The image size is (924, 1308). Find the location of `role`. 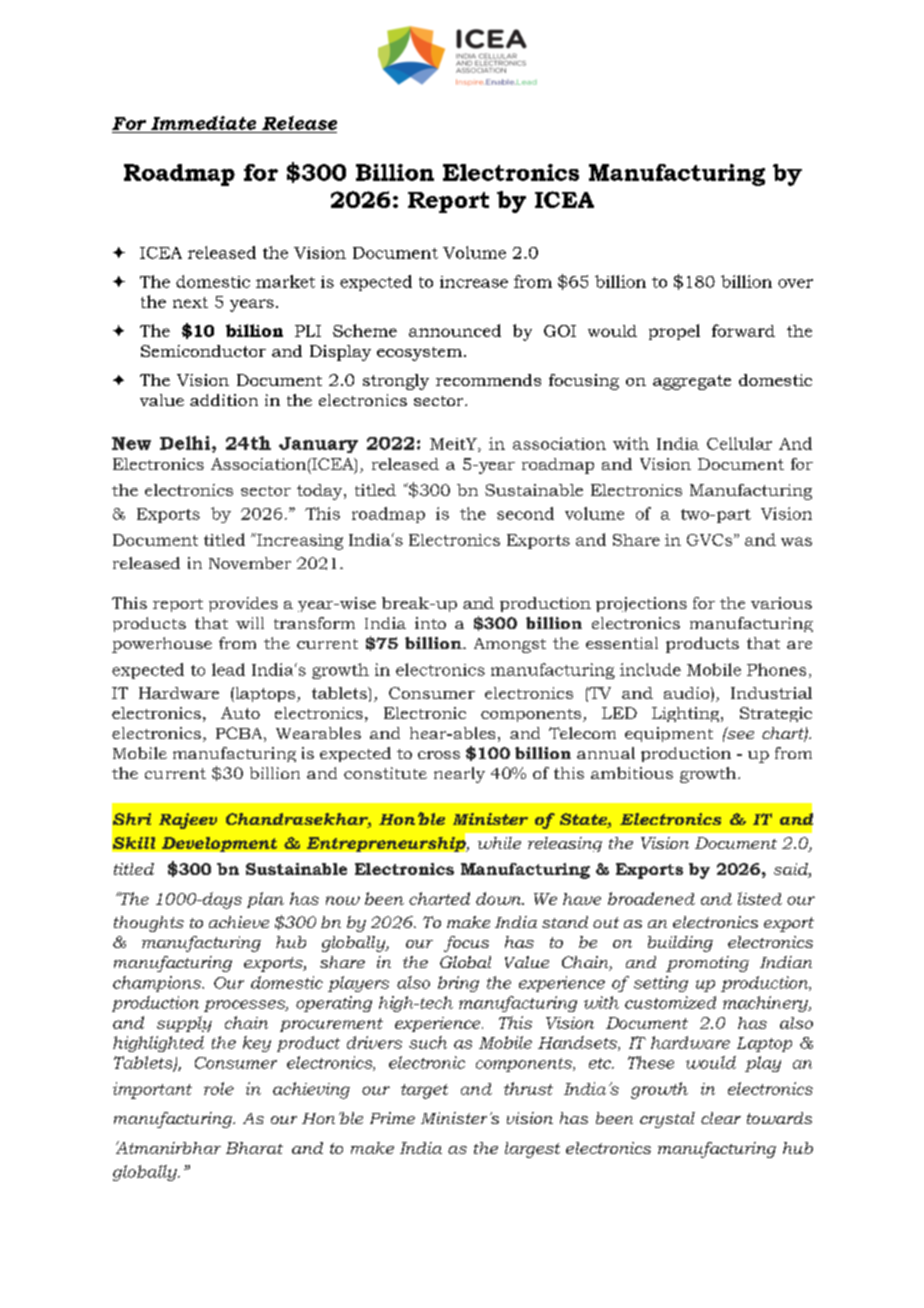

role is located at coordinates (219, 1088).
